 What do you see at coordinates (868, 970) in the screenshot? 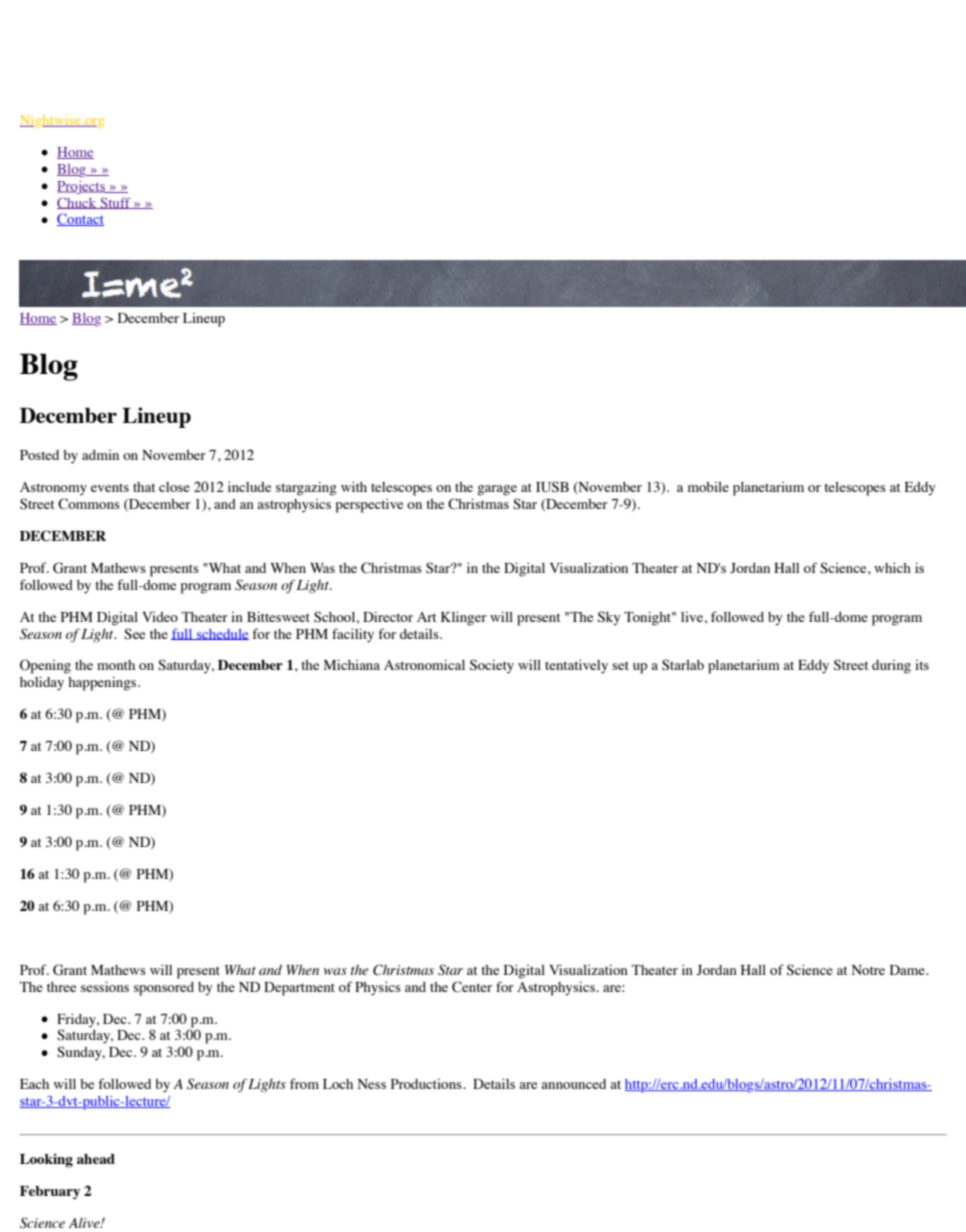
I see `Notre` at bounding box center [868, 970].
